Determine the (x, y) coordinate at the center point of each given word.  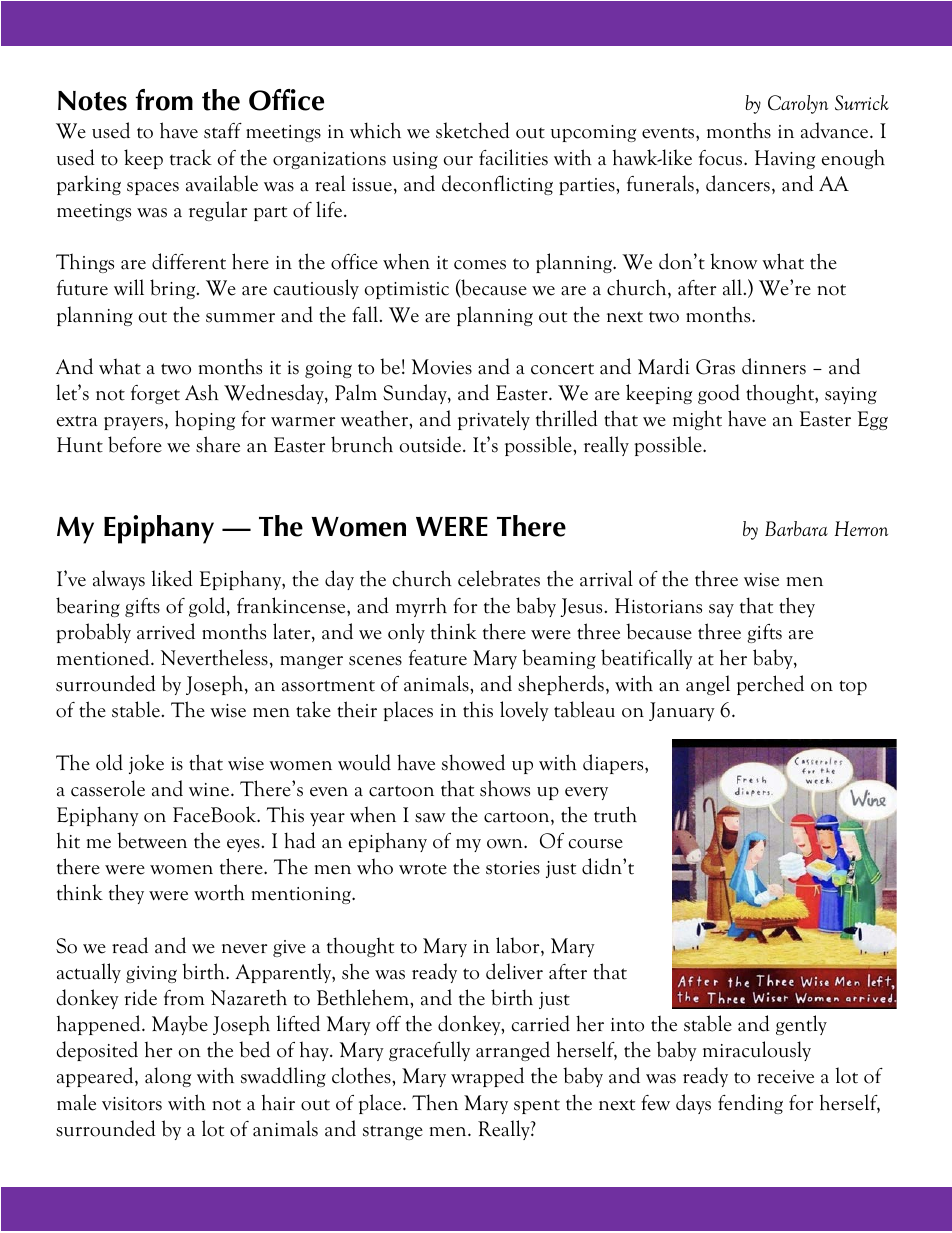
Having (785, 159)
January (682, 711)
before (135, 444)
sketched (473, 130)
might (697, 420)
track (191, 157)
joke (146, 764)
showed (473, 762)
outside (430, 444)
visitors (132, 1104)
